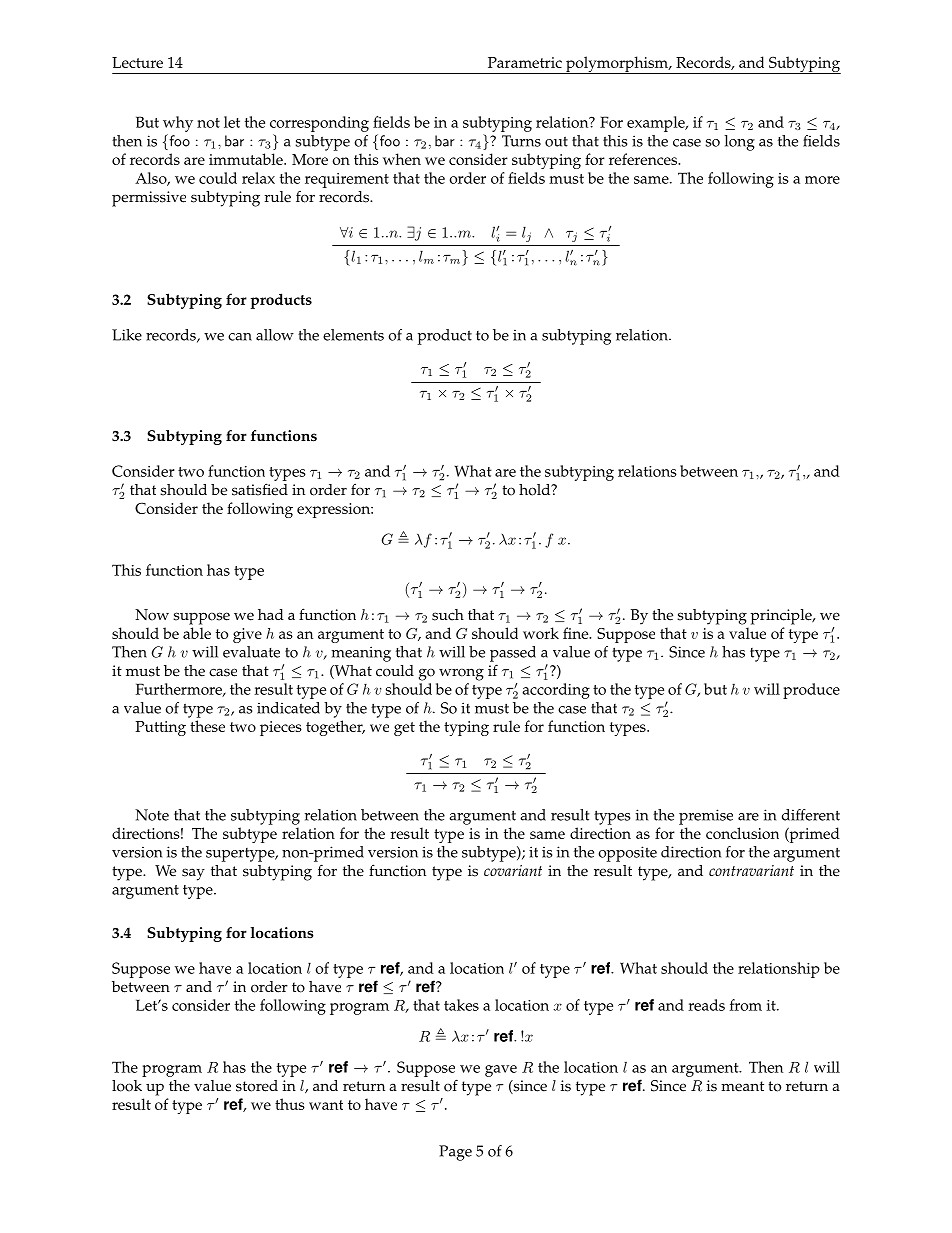 This screenshot has width=952, height=1233. What do you see at coordinates (260, 489) in the screenshot?
I see `satisfied` at bounding box center [260, 489].
